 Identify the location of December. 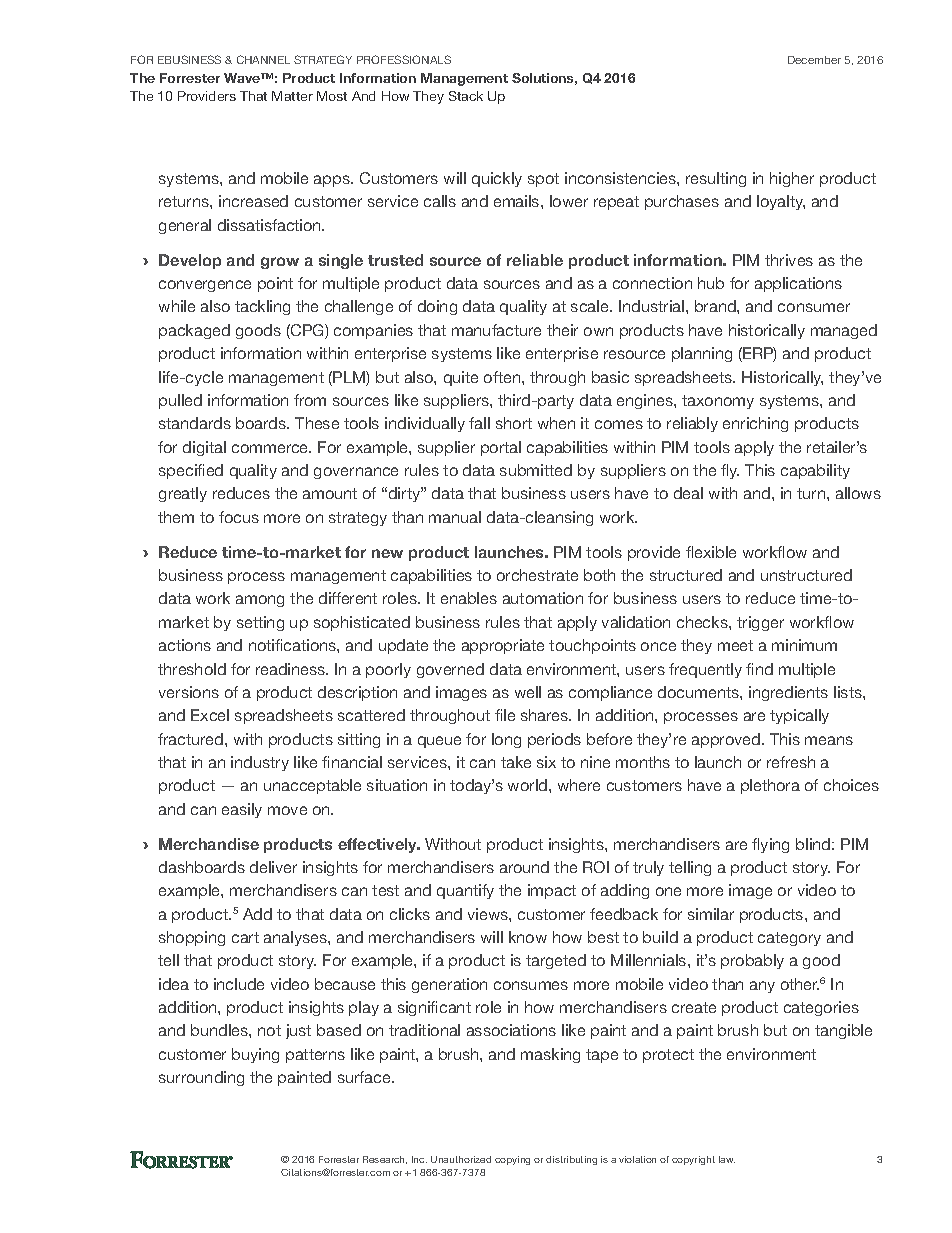
(814, 60).
